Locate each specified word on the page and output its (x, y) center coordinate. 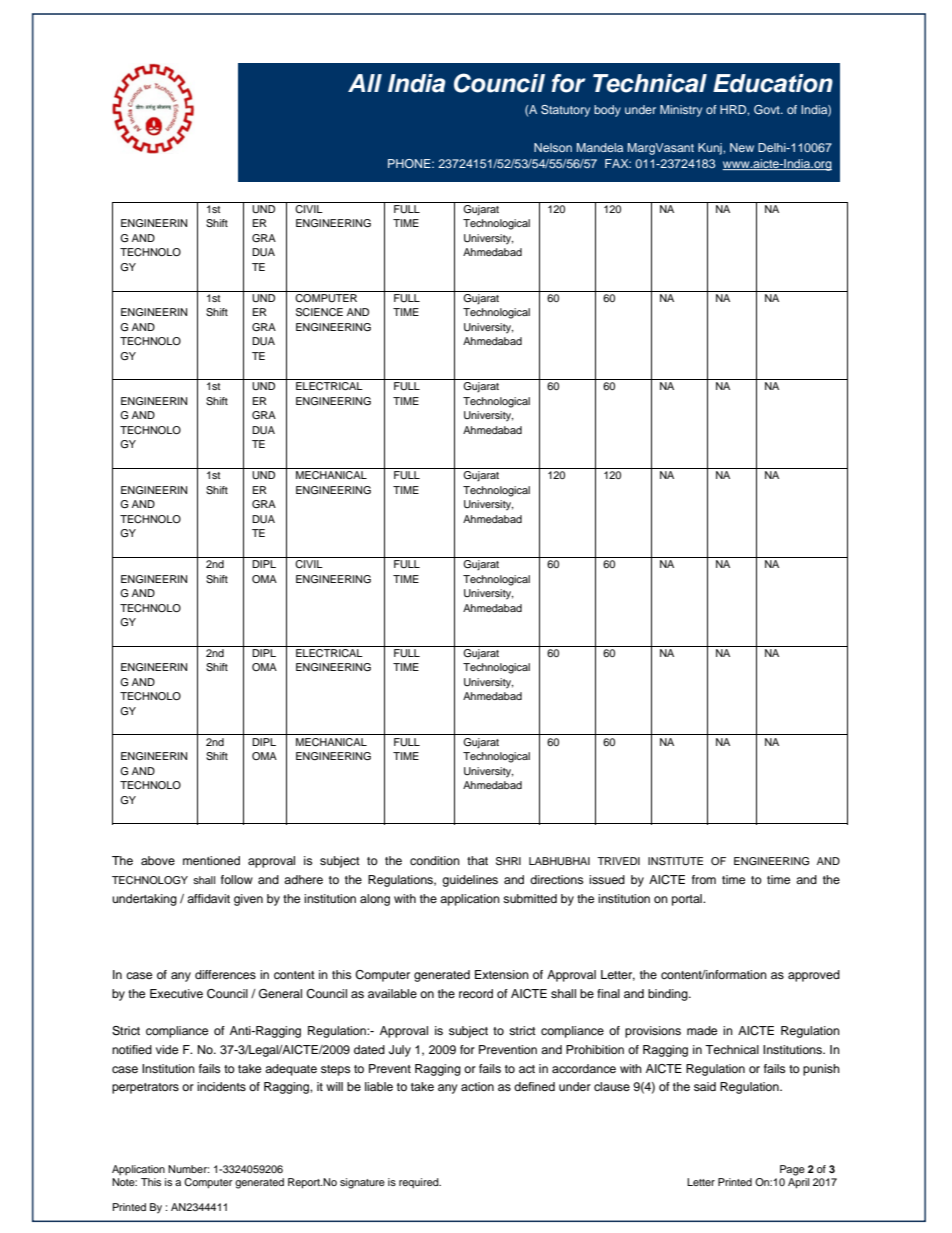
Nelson (553, 147)
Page (792, 1170)
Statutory (565, 111)
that (477, 860)
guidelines (470, 881)
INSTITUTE (675, 861)
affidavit (208, 898)
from (704, 879)
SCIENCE (319, 312)
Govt (768, 109)
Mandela (600, 147)
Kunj (711, 149)
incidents (221, 1086)
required (420, 1183)
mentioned (211, 860)
